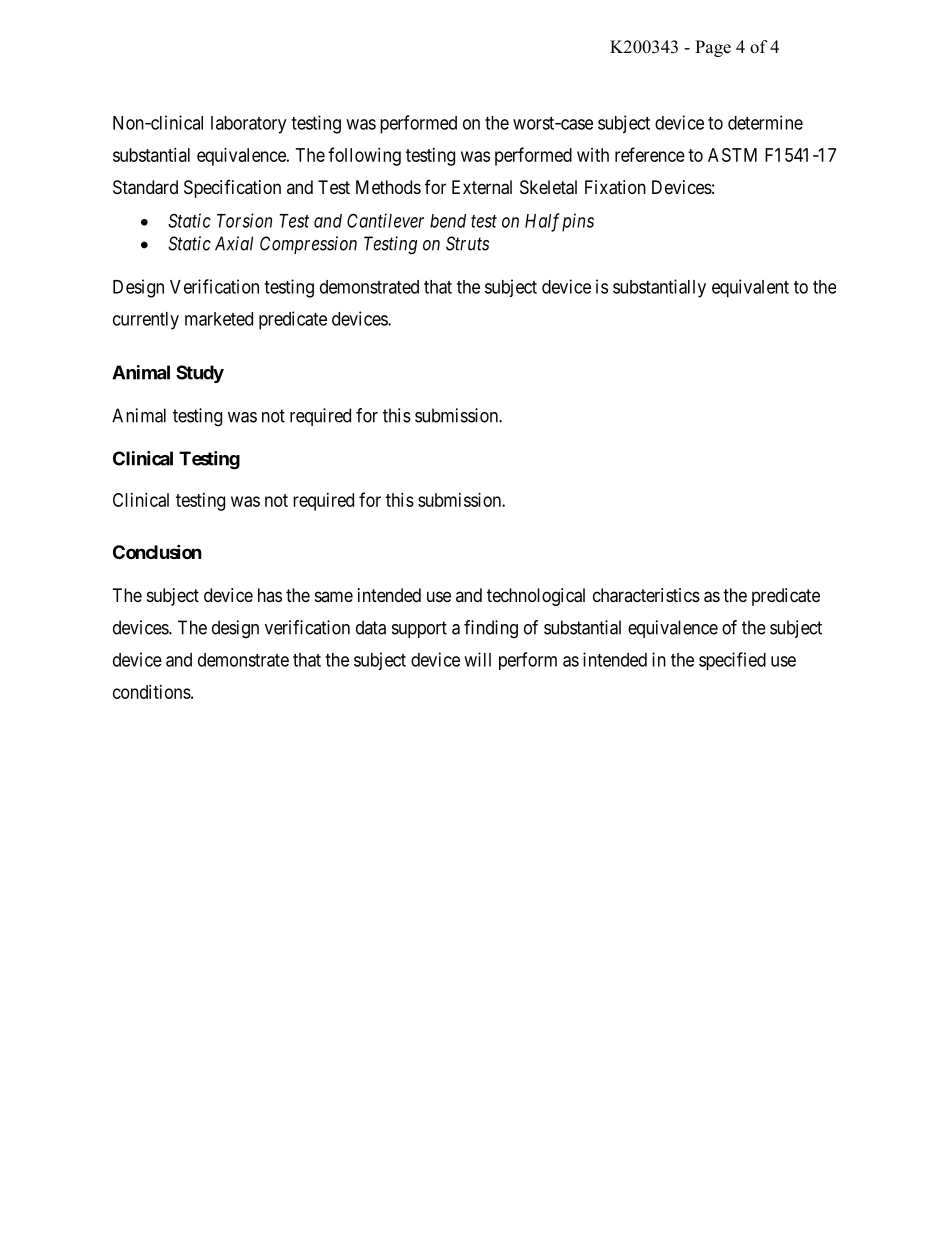 This screenshot has width=952, height=1233. What do you see at coordinates (467, 243) in the screenshot?
I see `Struts` at bounding box center [467, 243].
